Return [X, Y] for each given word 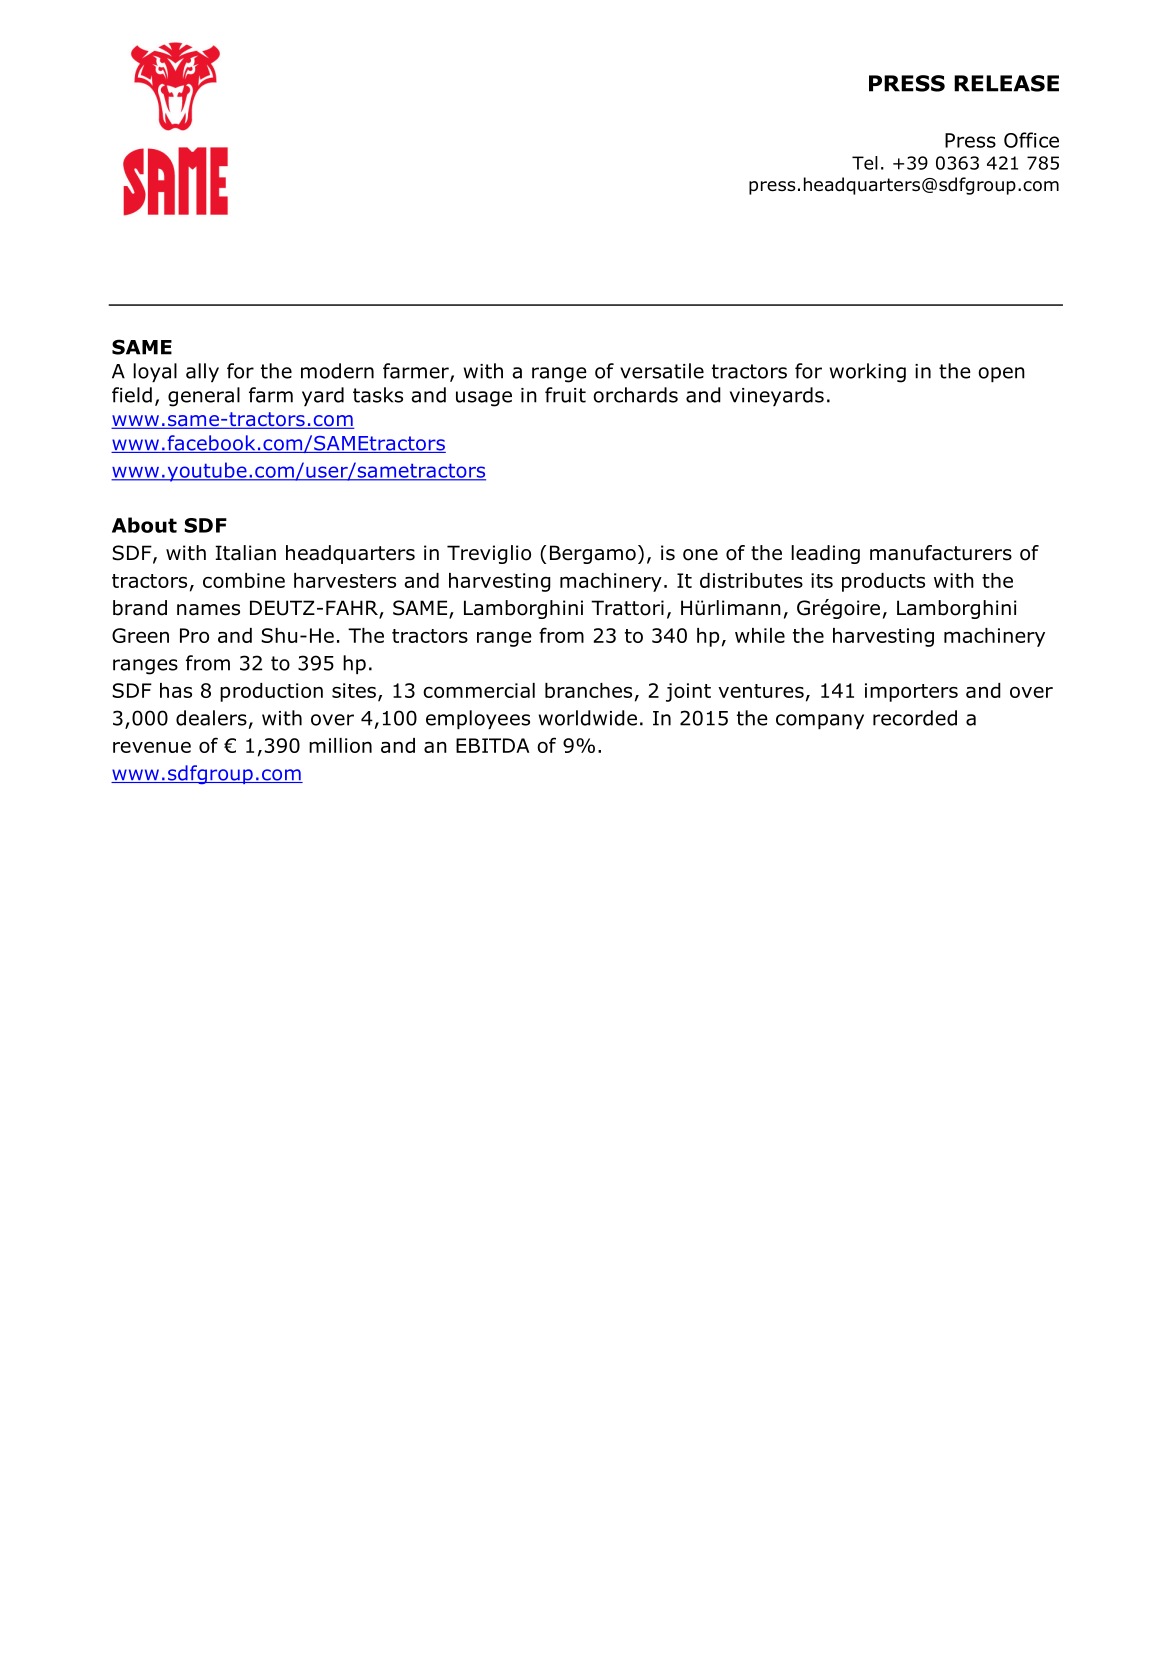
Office [1031, 140]
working [868, 373]
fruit [565, 395]
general [204, 397]
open [1001, 374]
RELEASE [1006, 83]
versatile [662, 371]
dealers [211, 718]
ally [202, 372]
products [883, 582]
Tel [865, 163]
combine [244, 580]
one [700, 555]
